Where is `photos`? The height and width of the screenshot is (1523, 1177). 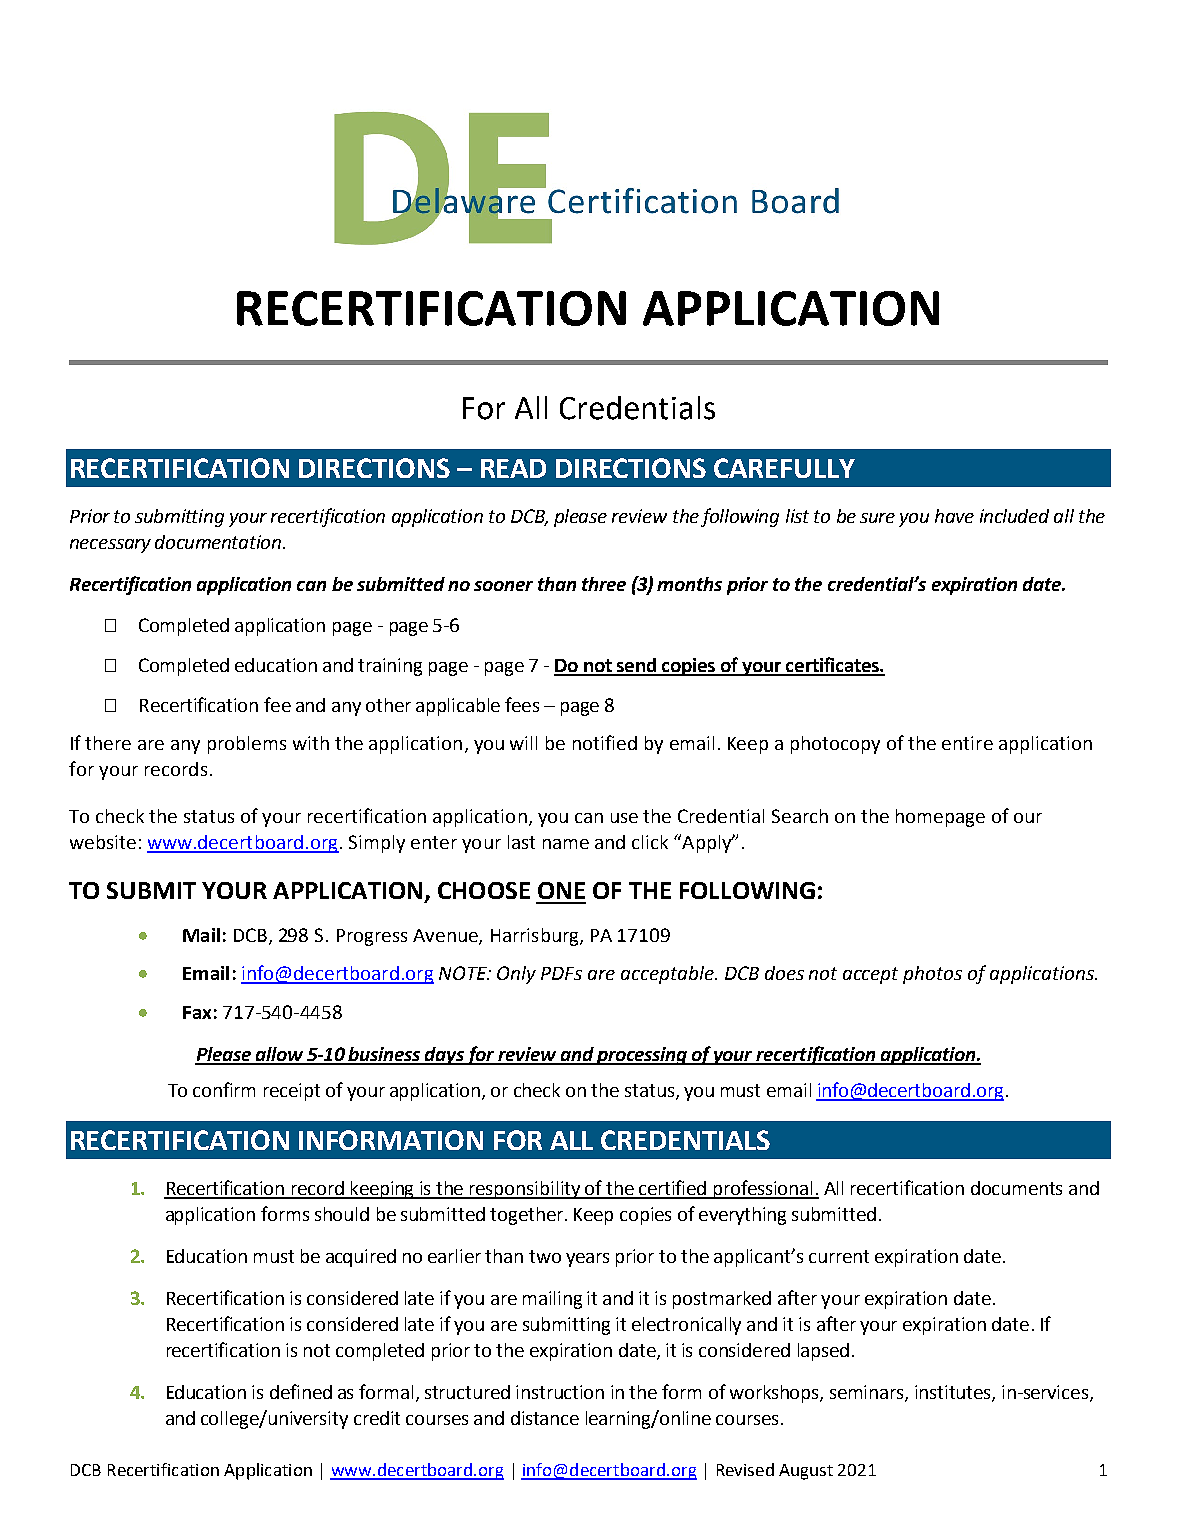 photos is located at coordinates (932, 975).
